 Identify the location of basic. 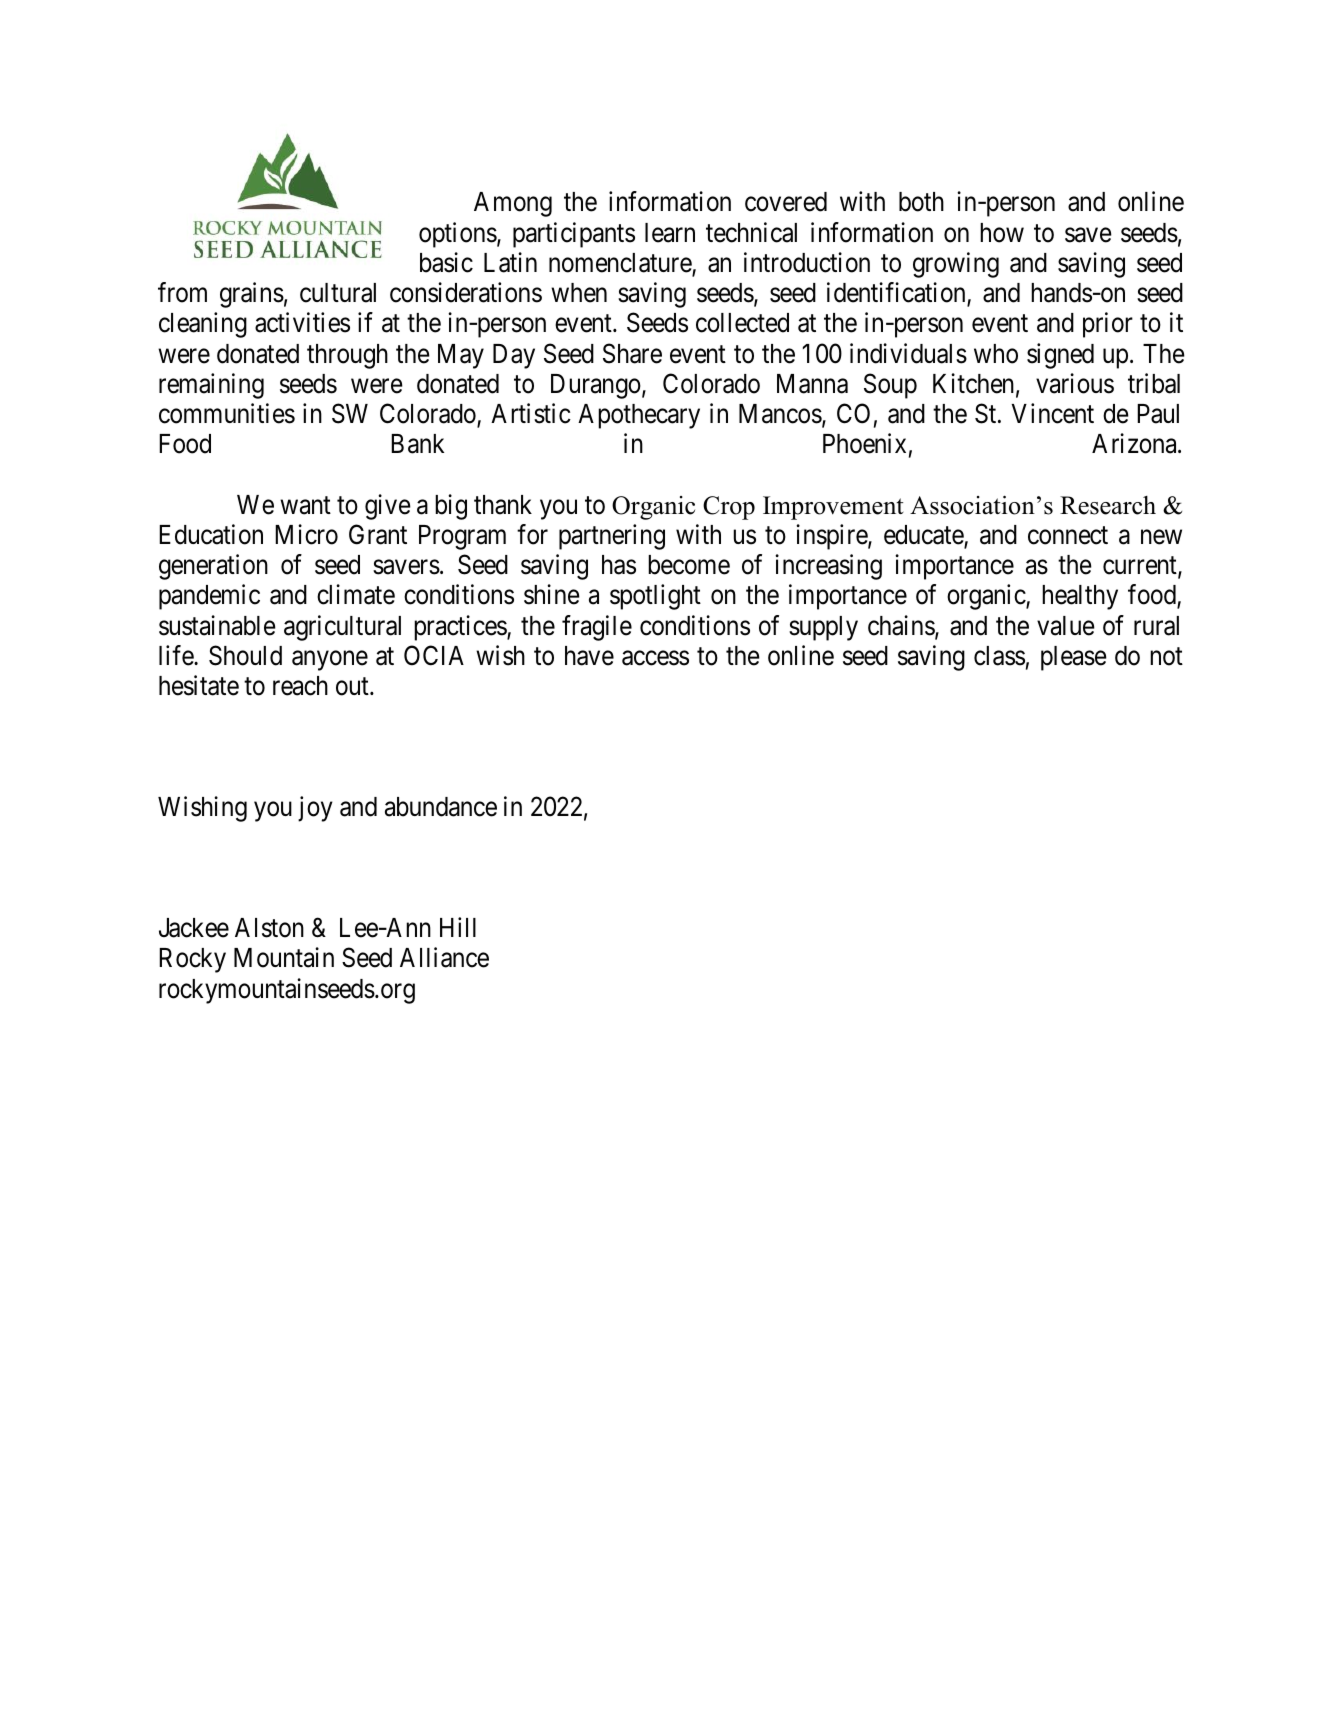
(446, 262).
